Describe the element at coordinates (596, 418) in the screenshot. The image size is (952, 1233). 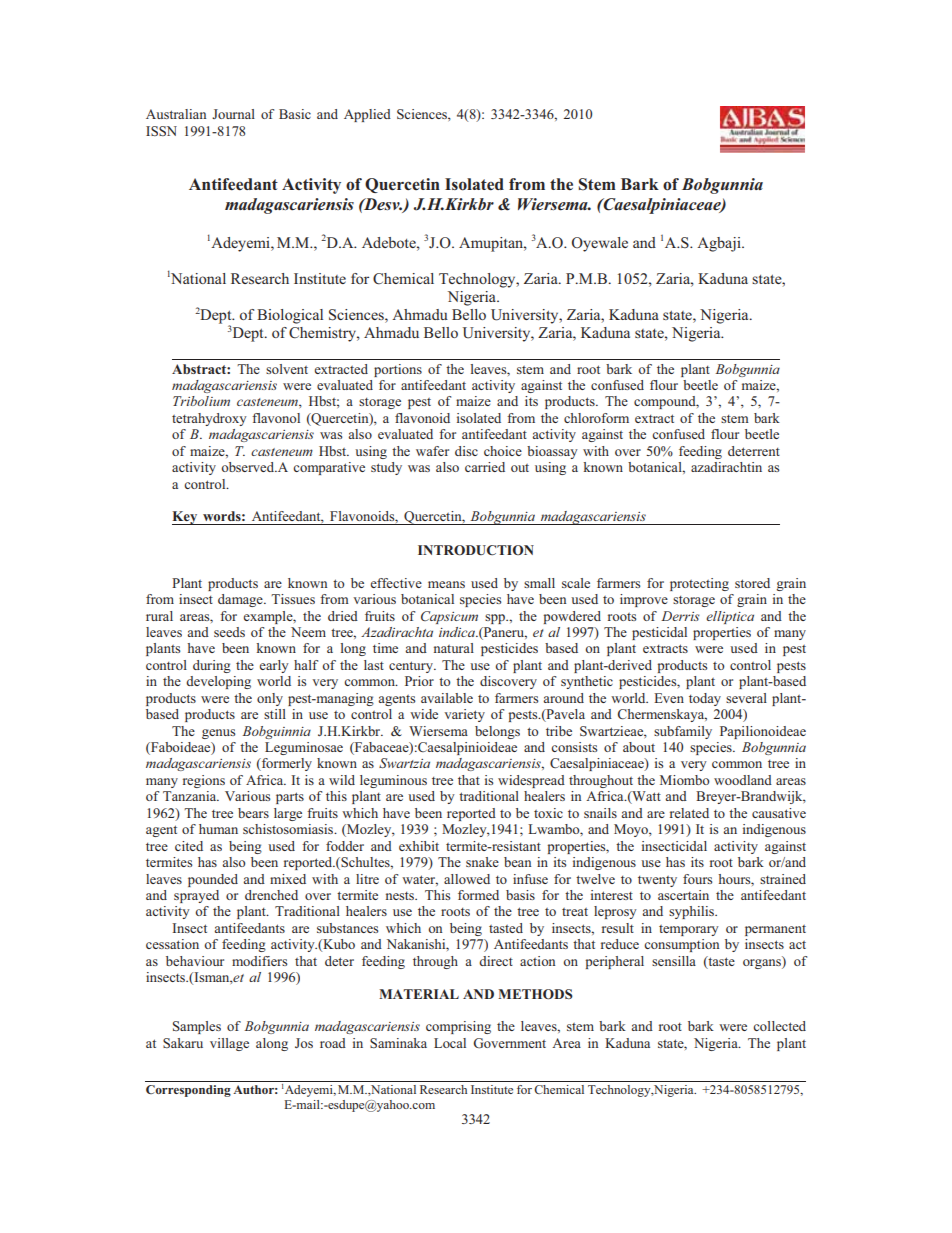
I see `chloroform` at that location.
